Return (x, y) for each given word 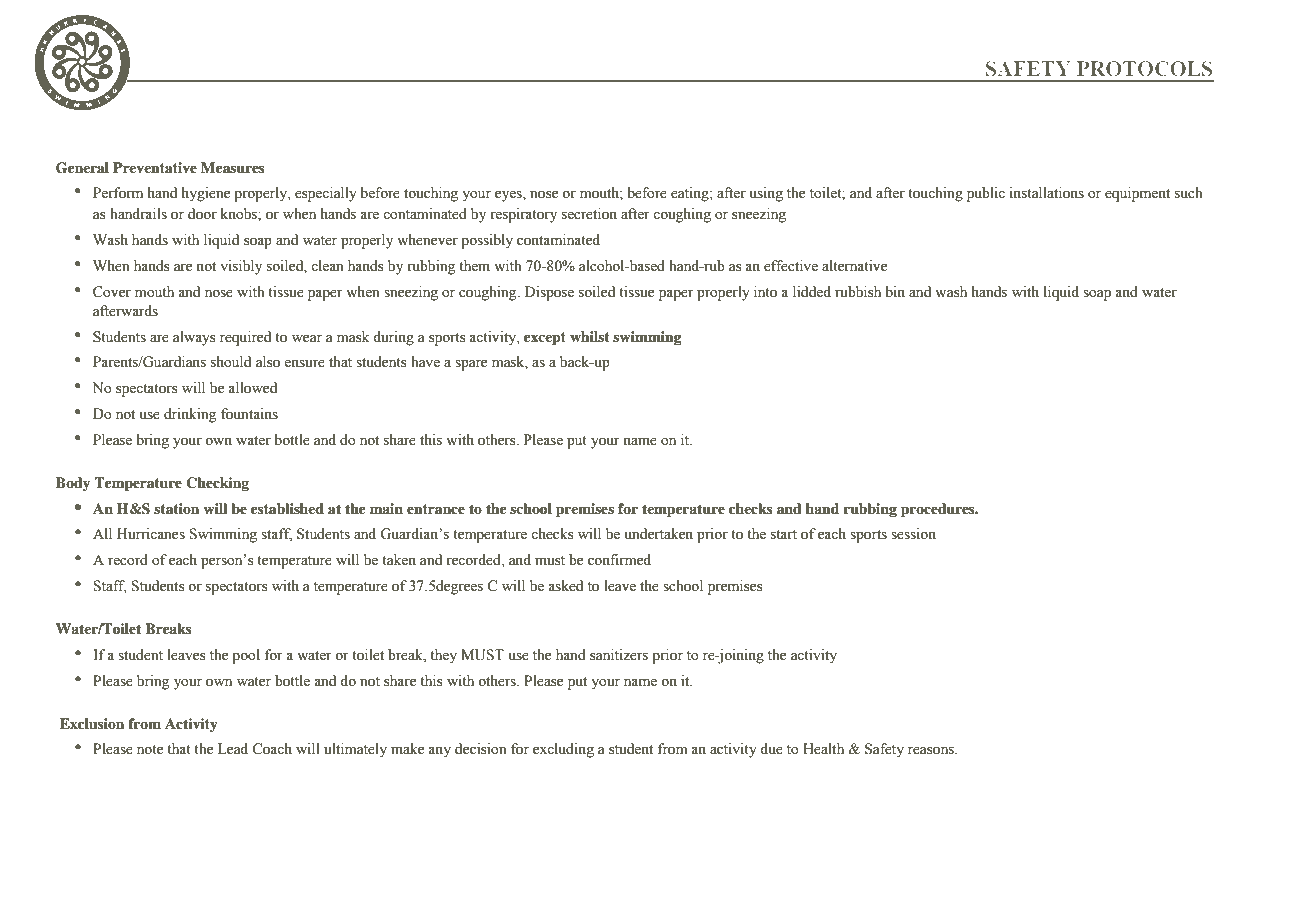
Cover (112, 292)
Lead (233, 749)
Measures (233, 168)
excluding (563, 750)
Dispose (549, 293)
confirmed (619, 560)
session (913, 534)
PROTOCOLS (1144, 68)
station (176, 508)
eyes (509, 196)
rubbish (858, 292)
